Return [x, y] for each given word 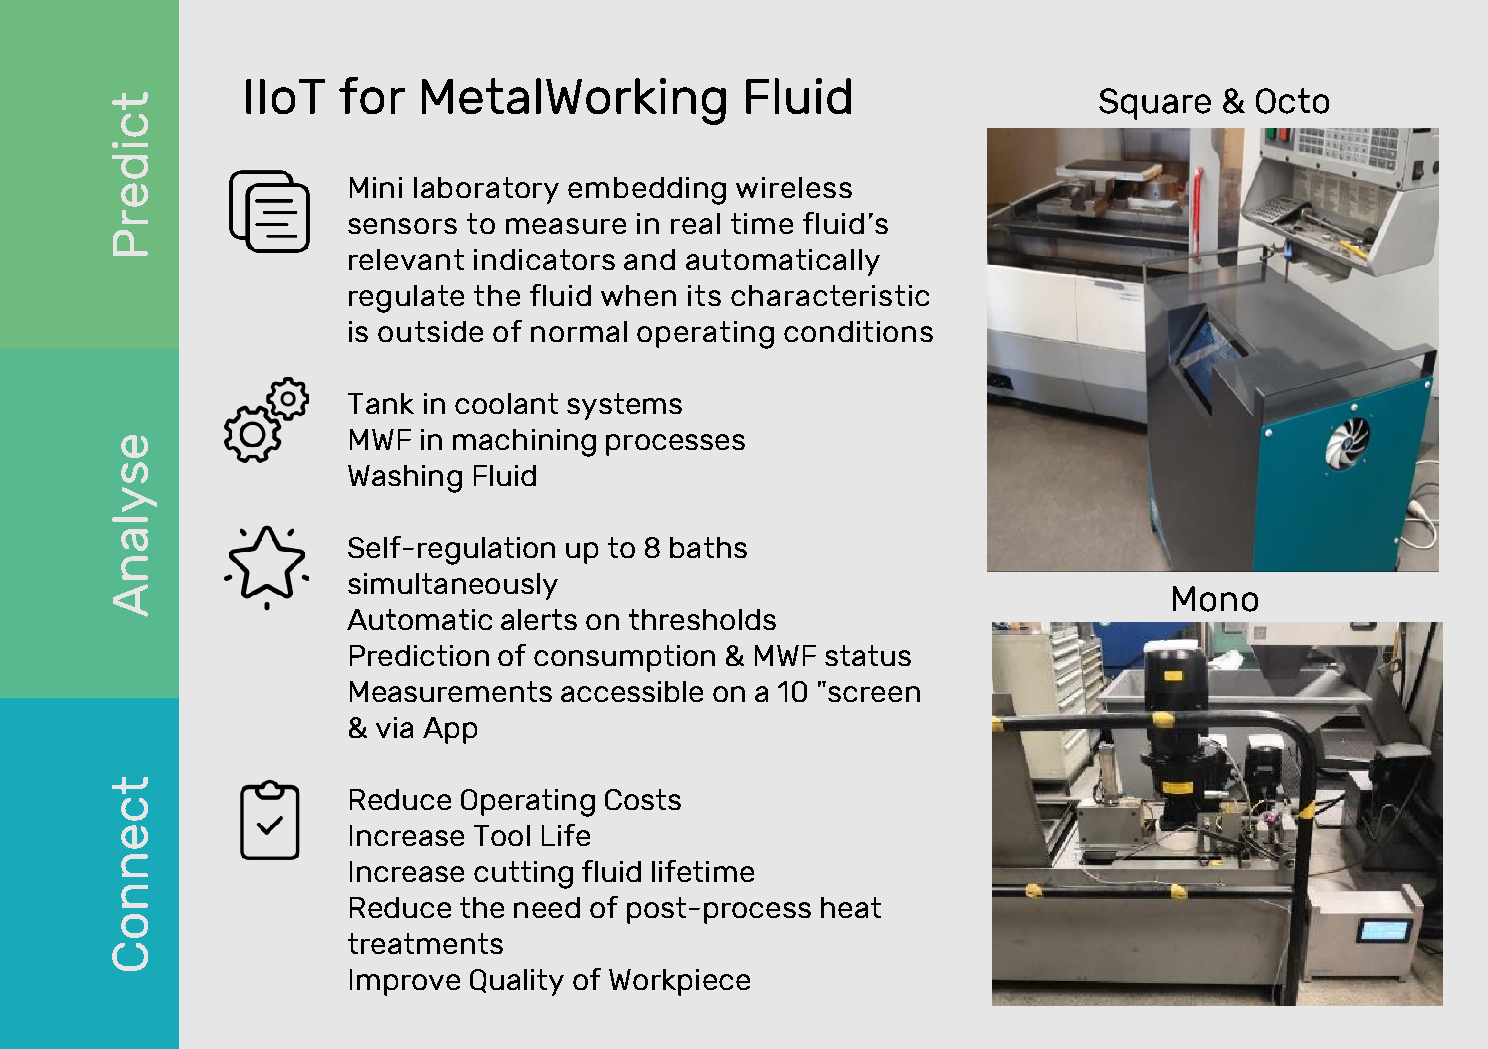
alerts [539, 619]
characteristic [830, 295]
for [372, 95]
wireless [794, 187]
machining [524, 443]
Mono [1215, 599]
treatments [425, 943]
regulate [406, 299]
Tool [502, 835]
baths [708, 547]
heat [851, 907]
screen [874, 694]
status [868, 655]
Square [1155, 104]
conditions [858, 331]
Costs [643, 799]
